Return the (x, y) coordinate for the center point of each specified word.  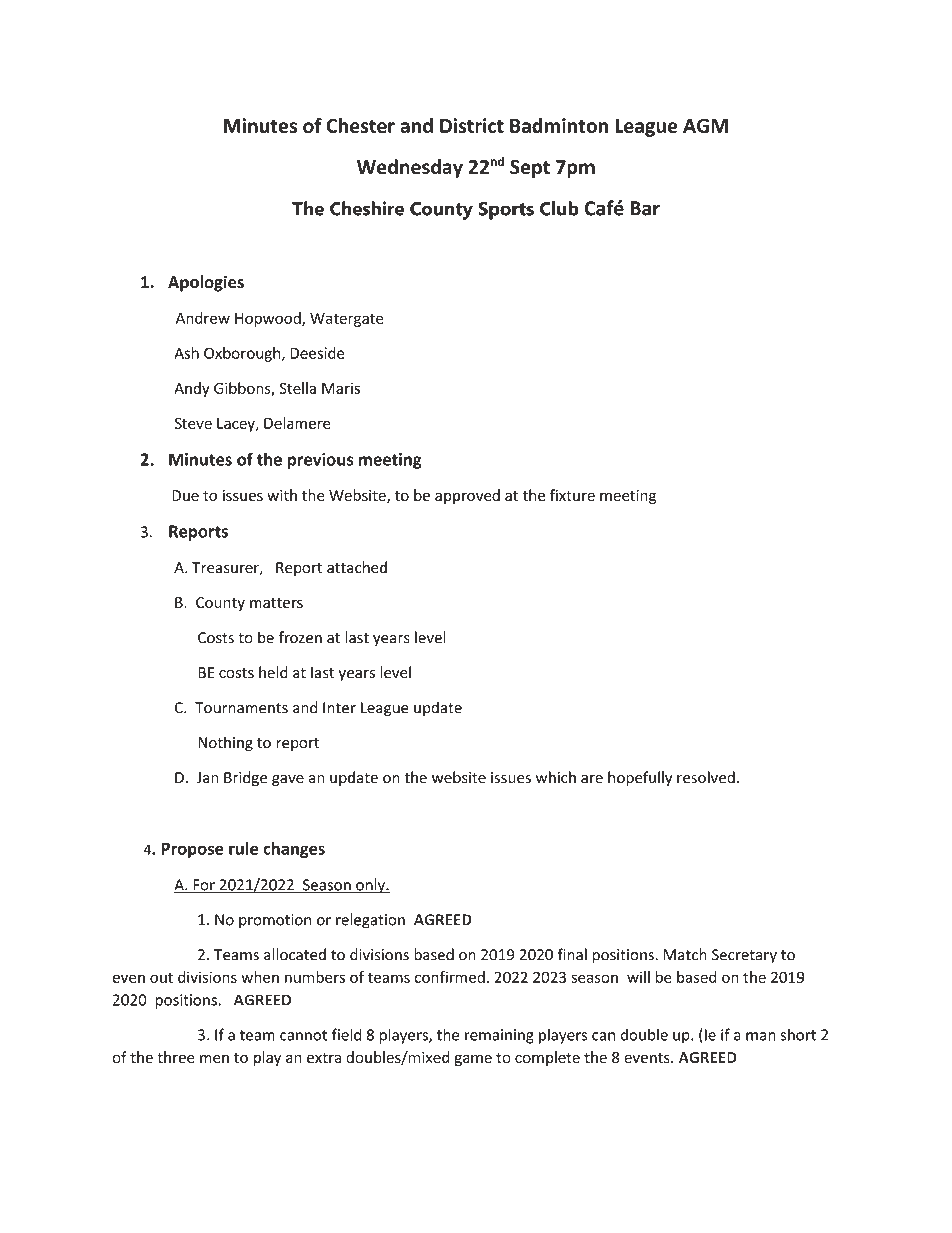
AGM (705, 125)
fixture (572, 495)
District (472, 125)
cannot (304, 1035)
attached (357, 567)
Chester (361, 125)
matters (276, 603)
